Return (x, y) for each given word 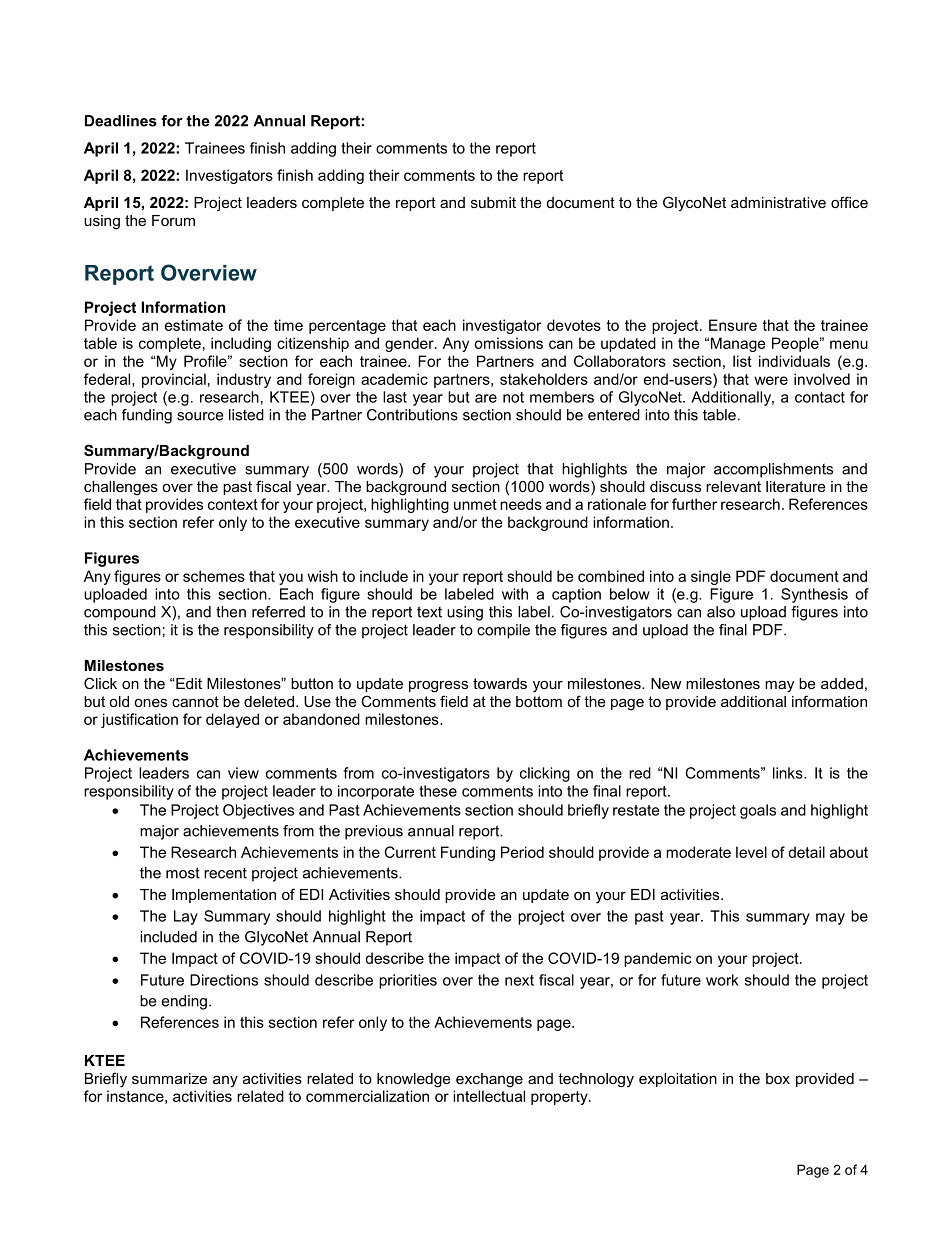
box (778, 1078)
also (721, 612)
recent (225, 873)
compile (503, 631)
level (751, 852)
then (231, 612)
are (486, 398)
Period (522, 852)
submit (493, 202)
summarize (169, 1078)
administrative (778, 202)
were (771, 380)
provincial (174, 380)
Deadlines (121, 121)
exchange (489, 1080)
